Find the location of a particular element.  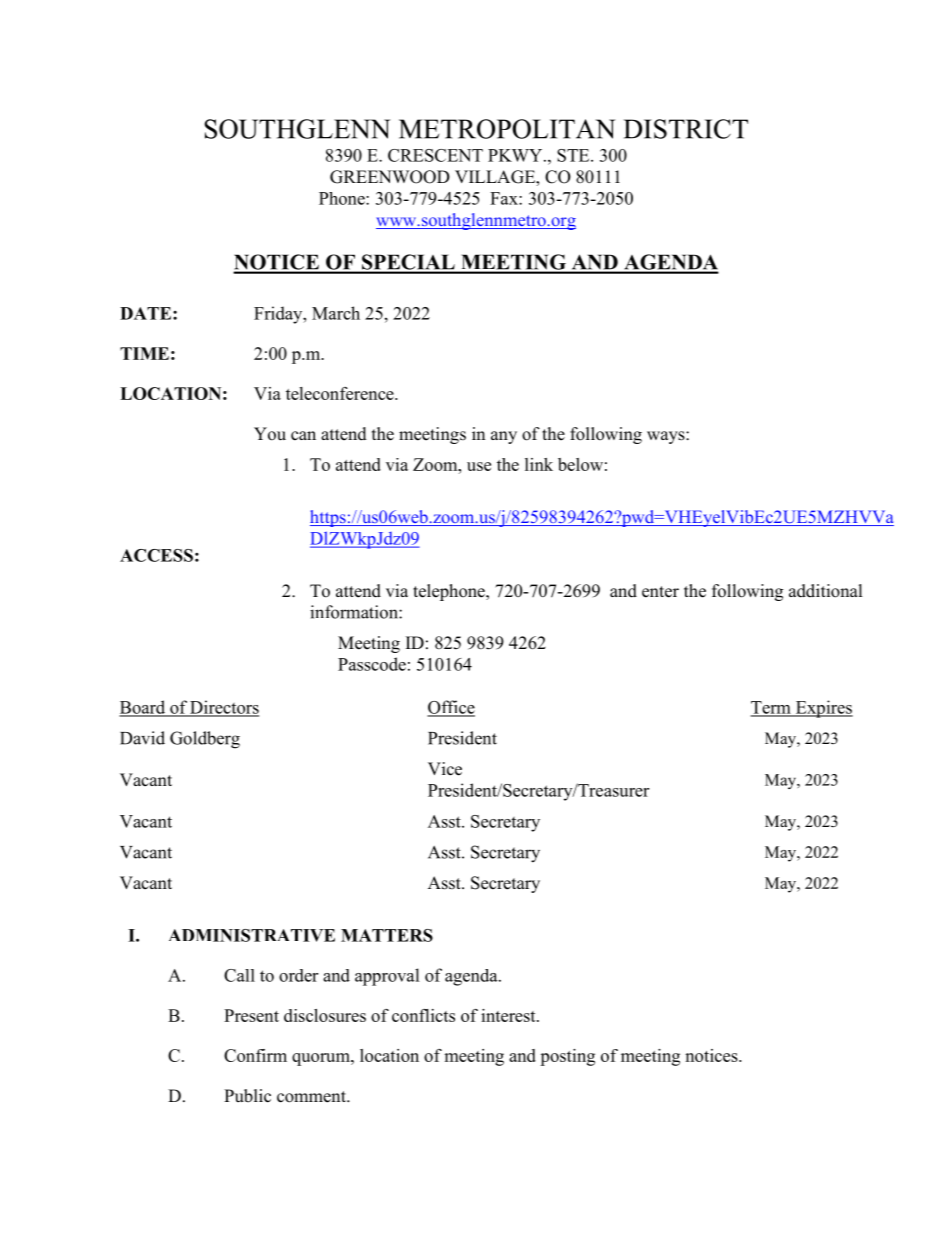

METROPOLITAN is located at coordinates (507, 129).
